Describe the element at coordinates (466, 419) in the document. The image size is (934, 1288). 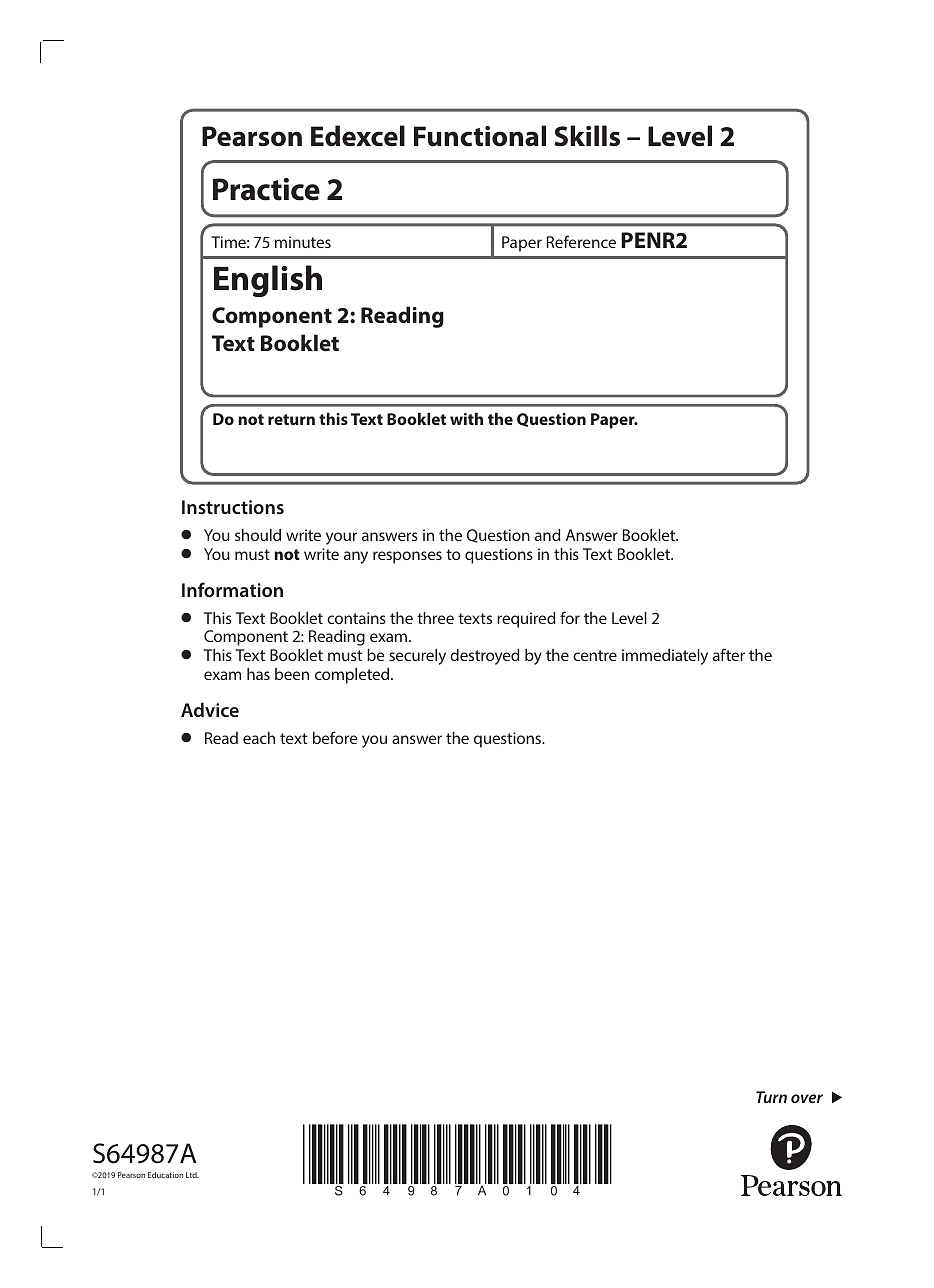
I see `with` at that location.
